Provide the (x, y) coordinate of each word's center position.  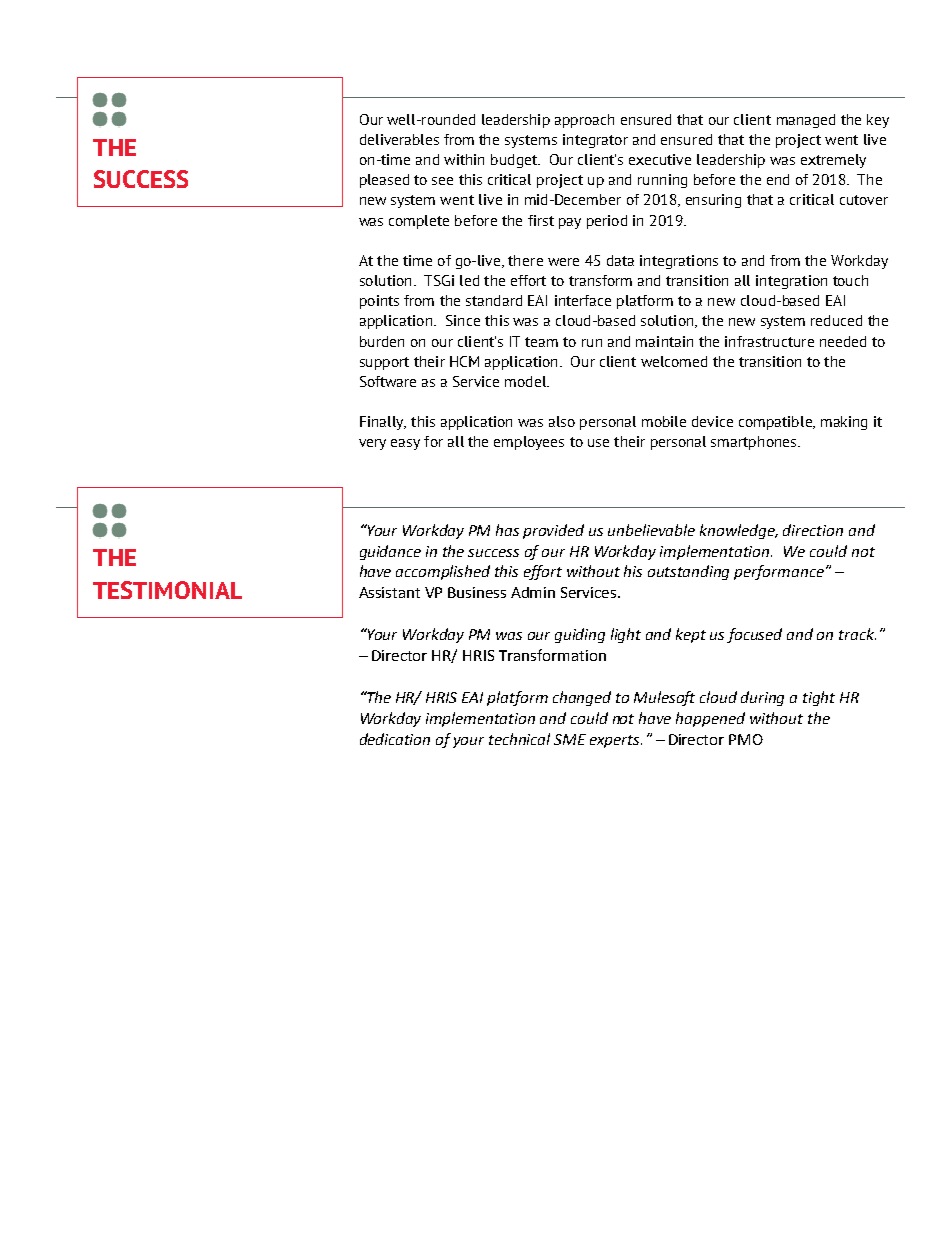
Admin (533, 592)
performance (779, 572)
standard (494, 300)
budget (515, 161)
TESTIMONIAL (167, 590)
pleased (384, 181)
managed (806, 121)
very (372, 444)
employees (529, 443)
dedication (395, 739)
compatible (776, 423)
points (379, 302)
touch (850, 280)
